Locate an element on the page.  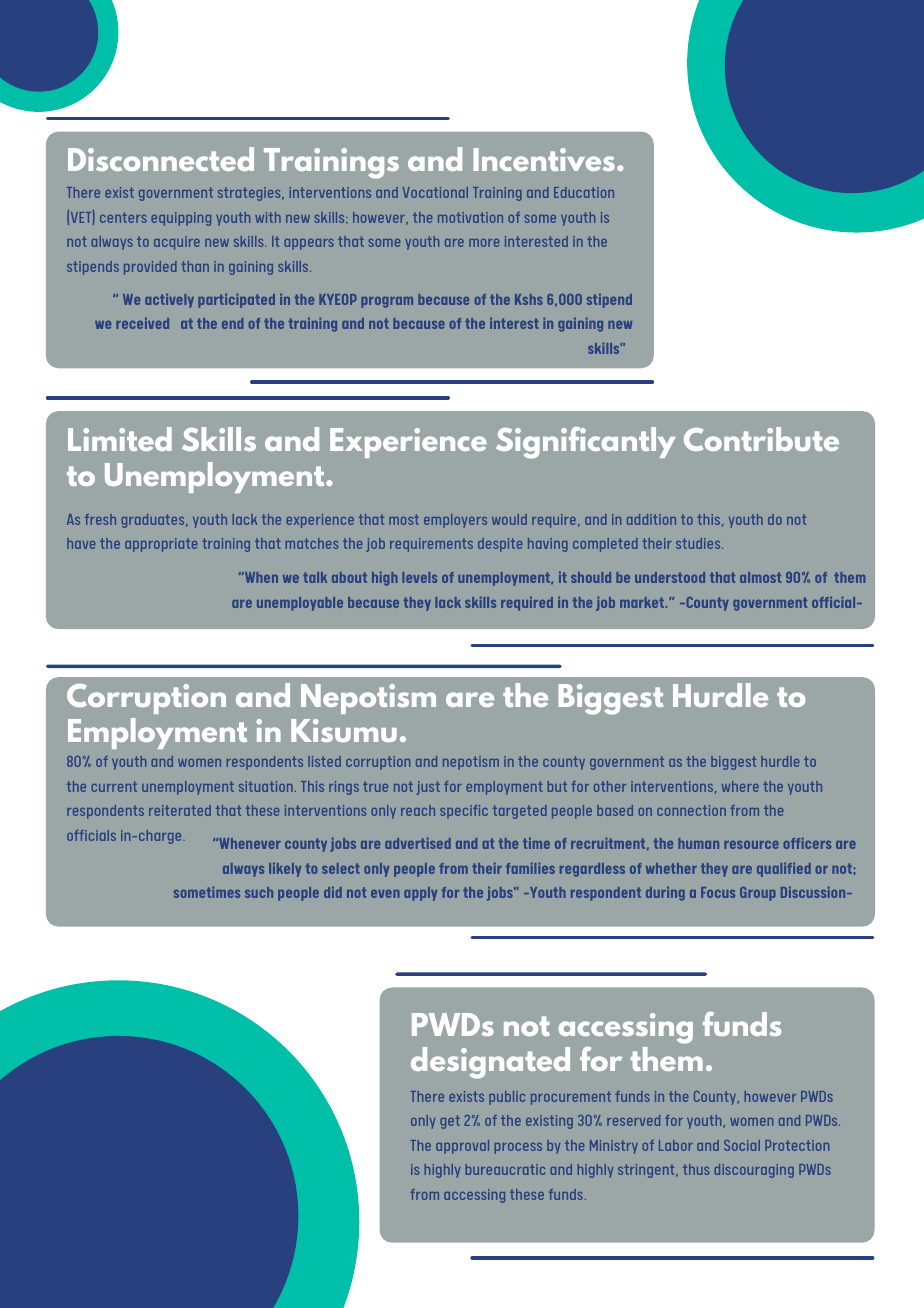
Vocational is located at coordinates (435, 192).
